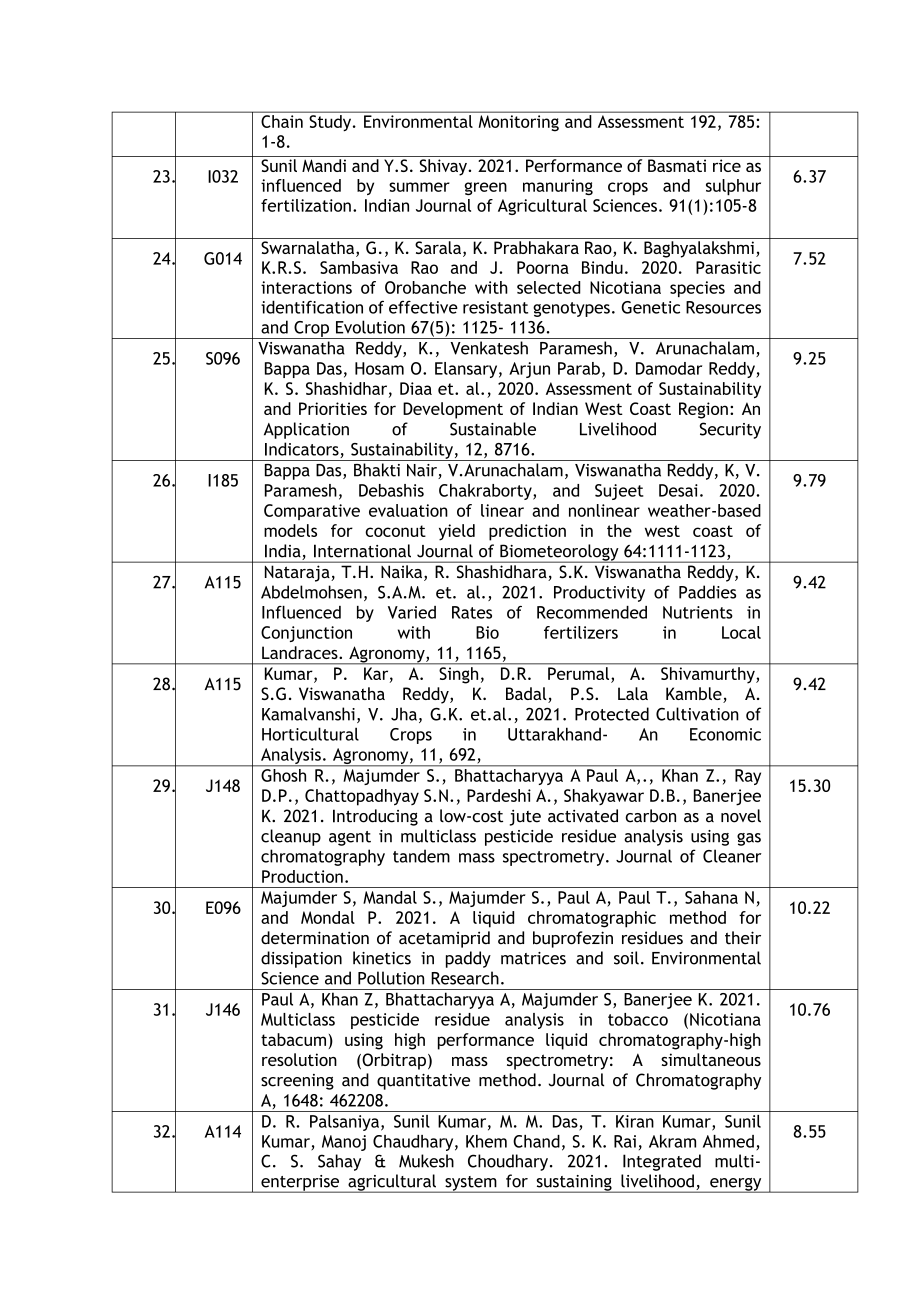  I want to click on Basmati, so click(677, 165).
